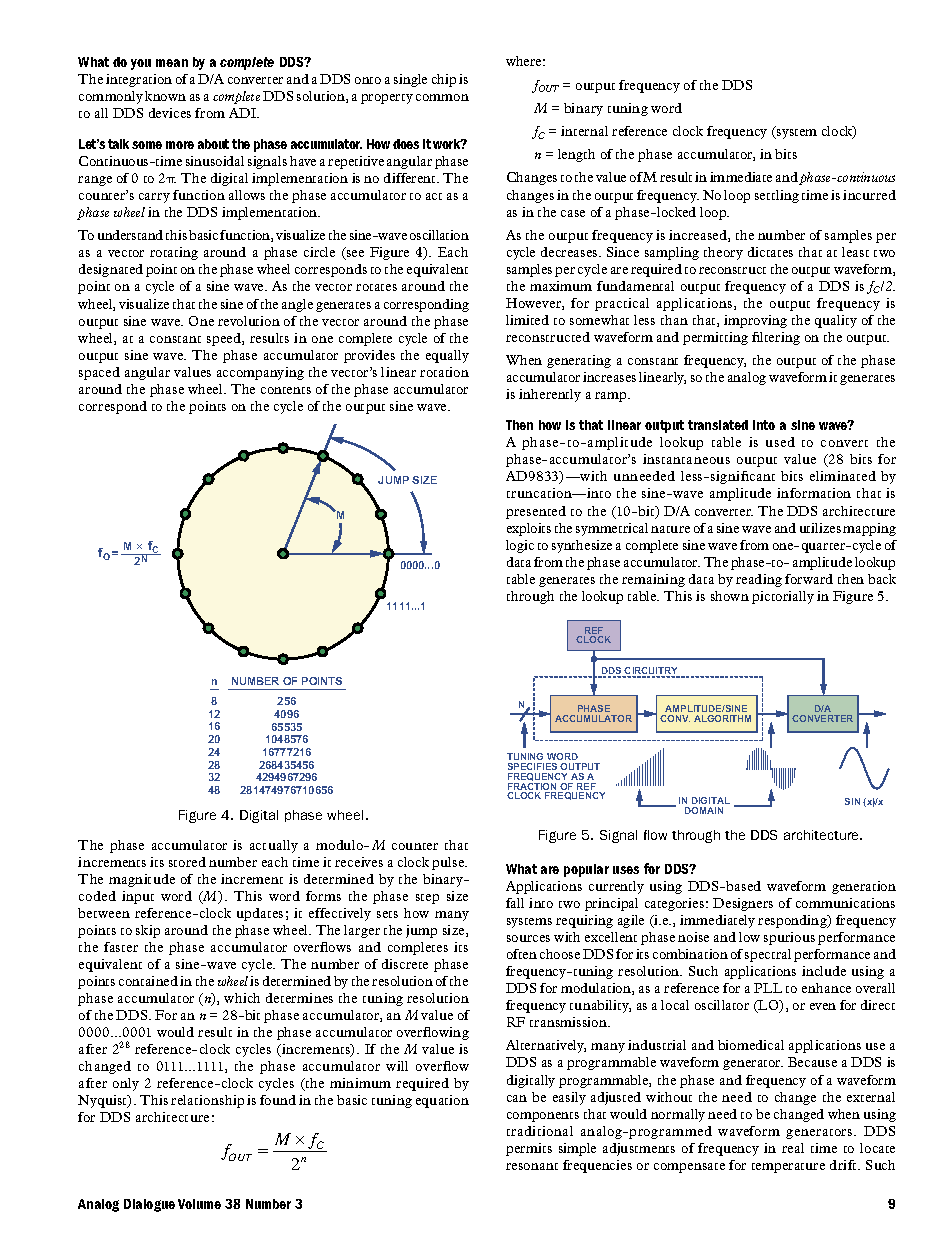  What do you see at coordinates (776, 338) in the screenshot?
I see `filtering` at bounding box center [776, 338].
